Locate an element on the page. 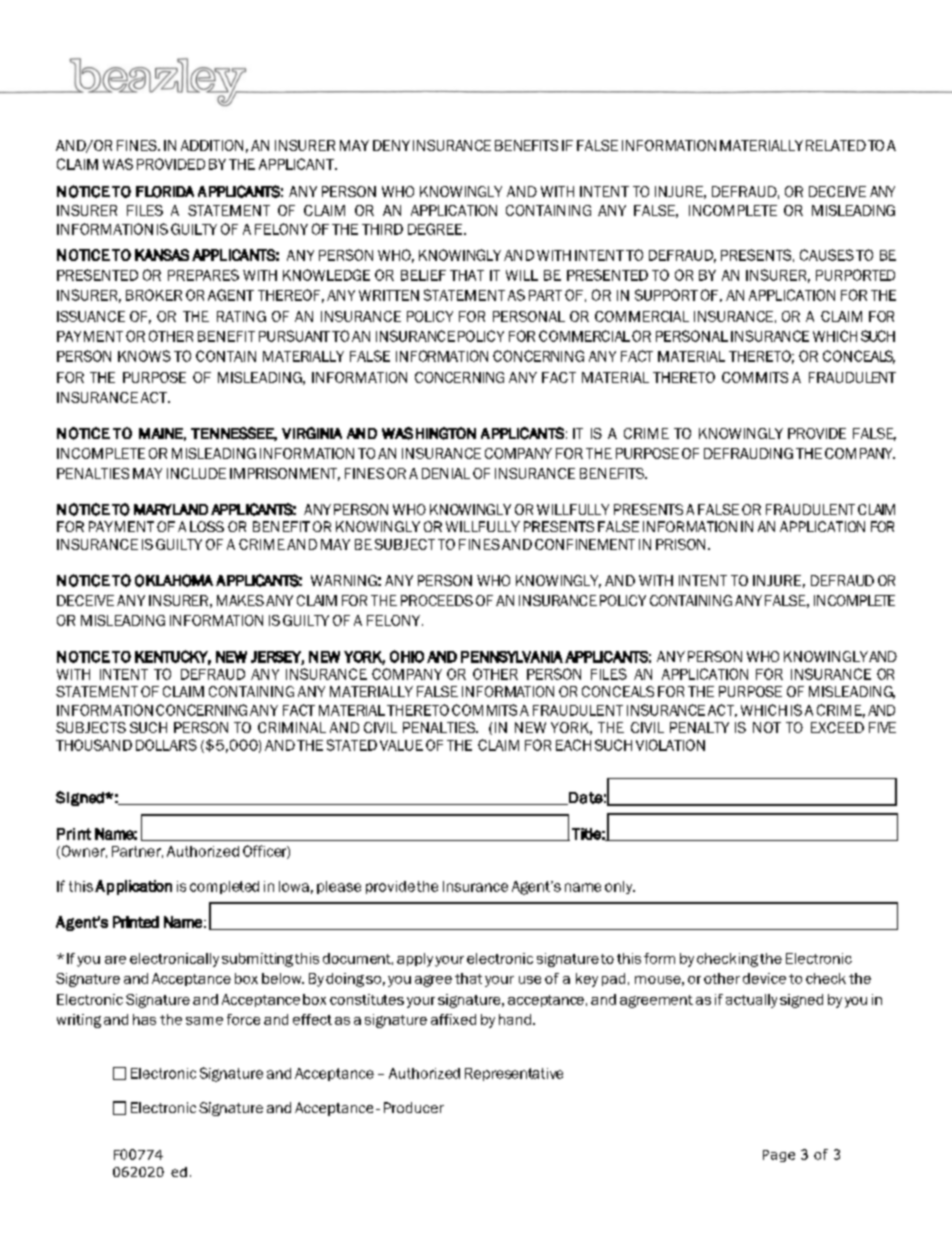  VALUE is located at coordinates (401, 745).
